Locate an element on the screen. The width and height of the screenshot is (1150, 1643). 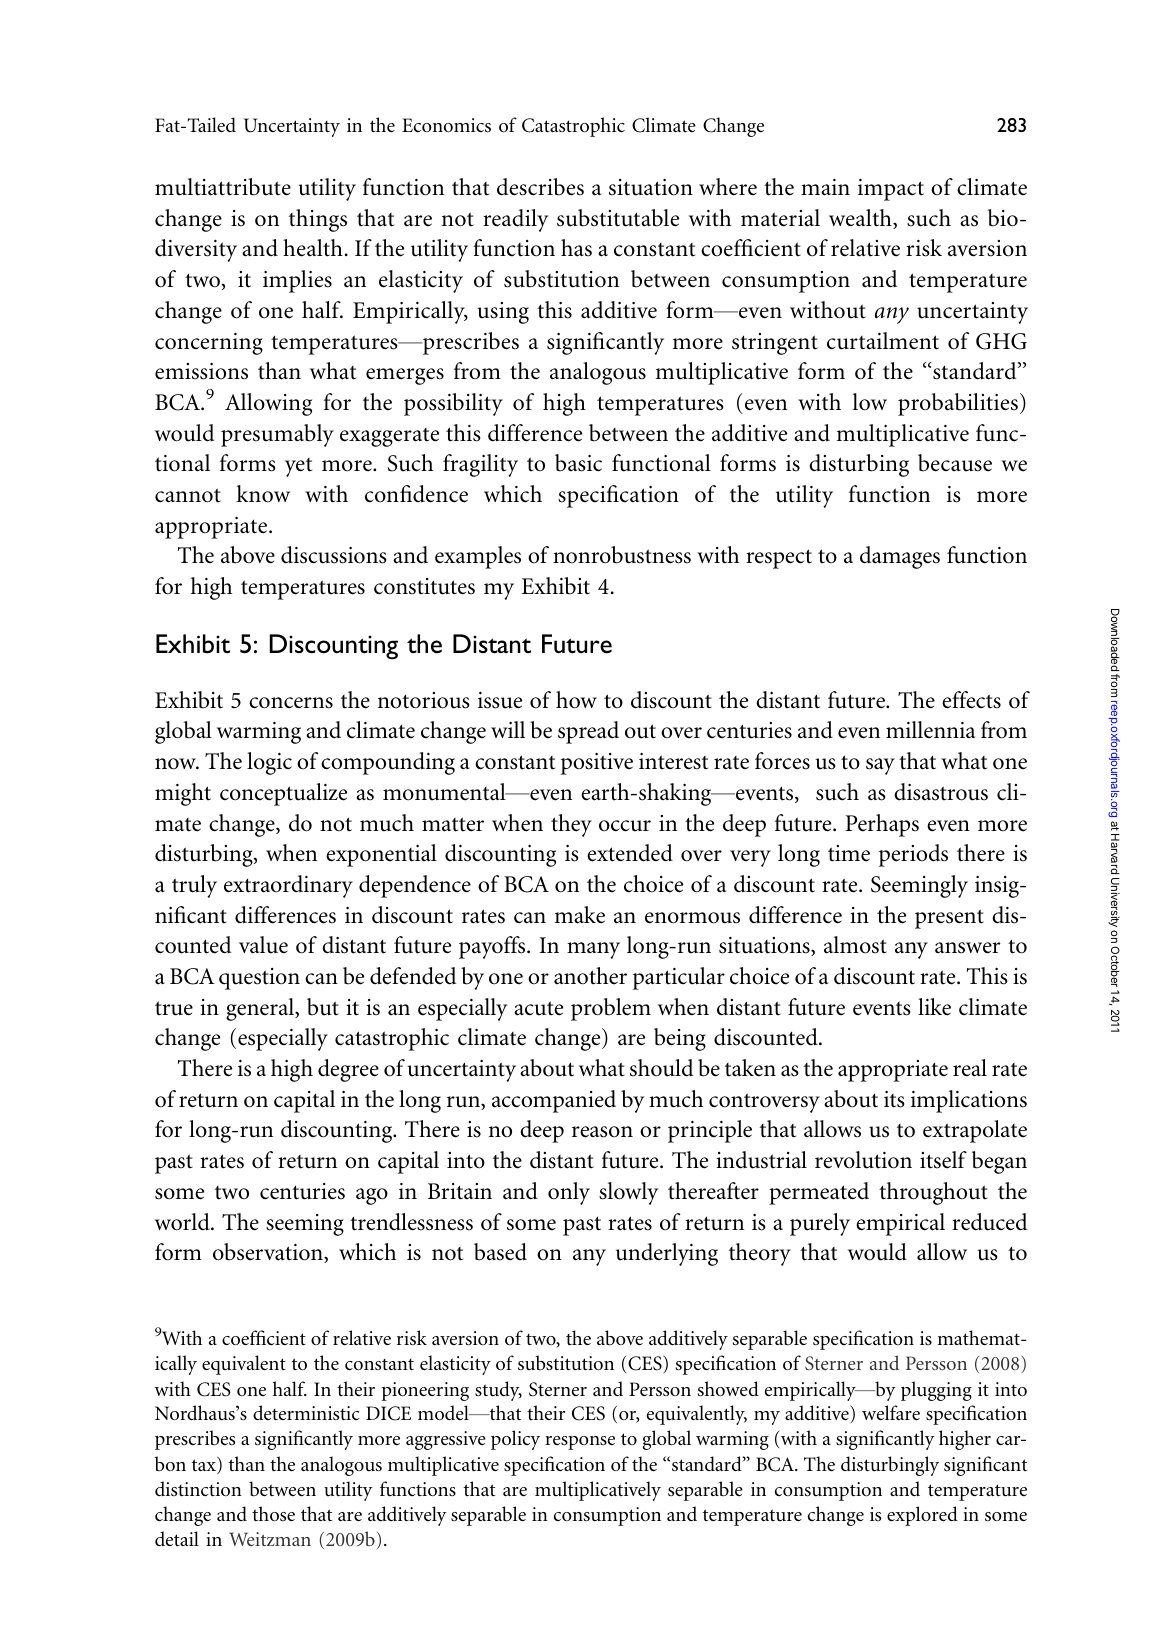
things is located at coordinates (318, 220).
